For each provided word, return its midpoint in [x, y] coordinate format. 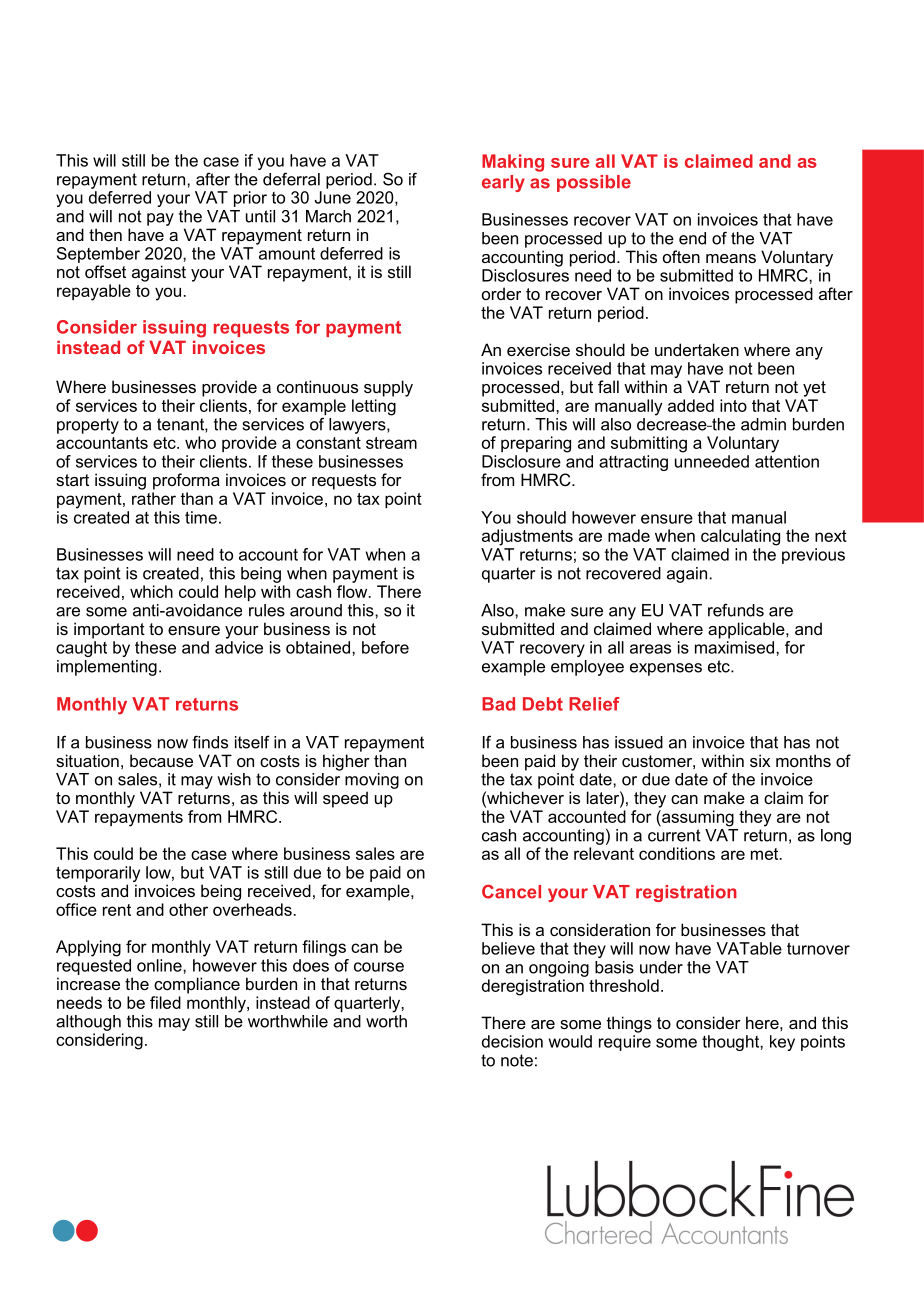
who [200, 442]
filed [165, 1002]
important [109, 630]
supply [388, 388]
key [782, 1043]
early [503, 183]
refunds [736, 610]
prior [250, 199]
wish [234, 779]
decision [512, 1041]
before [385, 647]
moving [372, 781]
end [692, 238]
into [733, 405]
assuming [697, 818]
